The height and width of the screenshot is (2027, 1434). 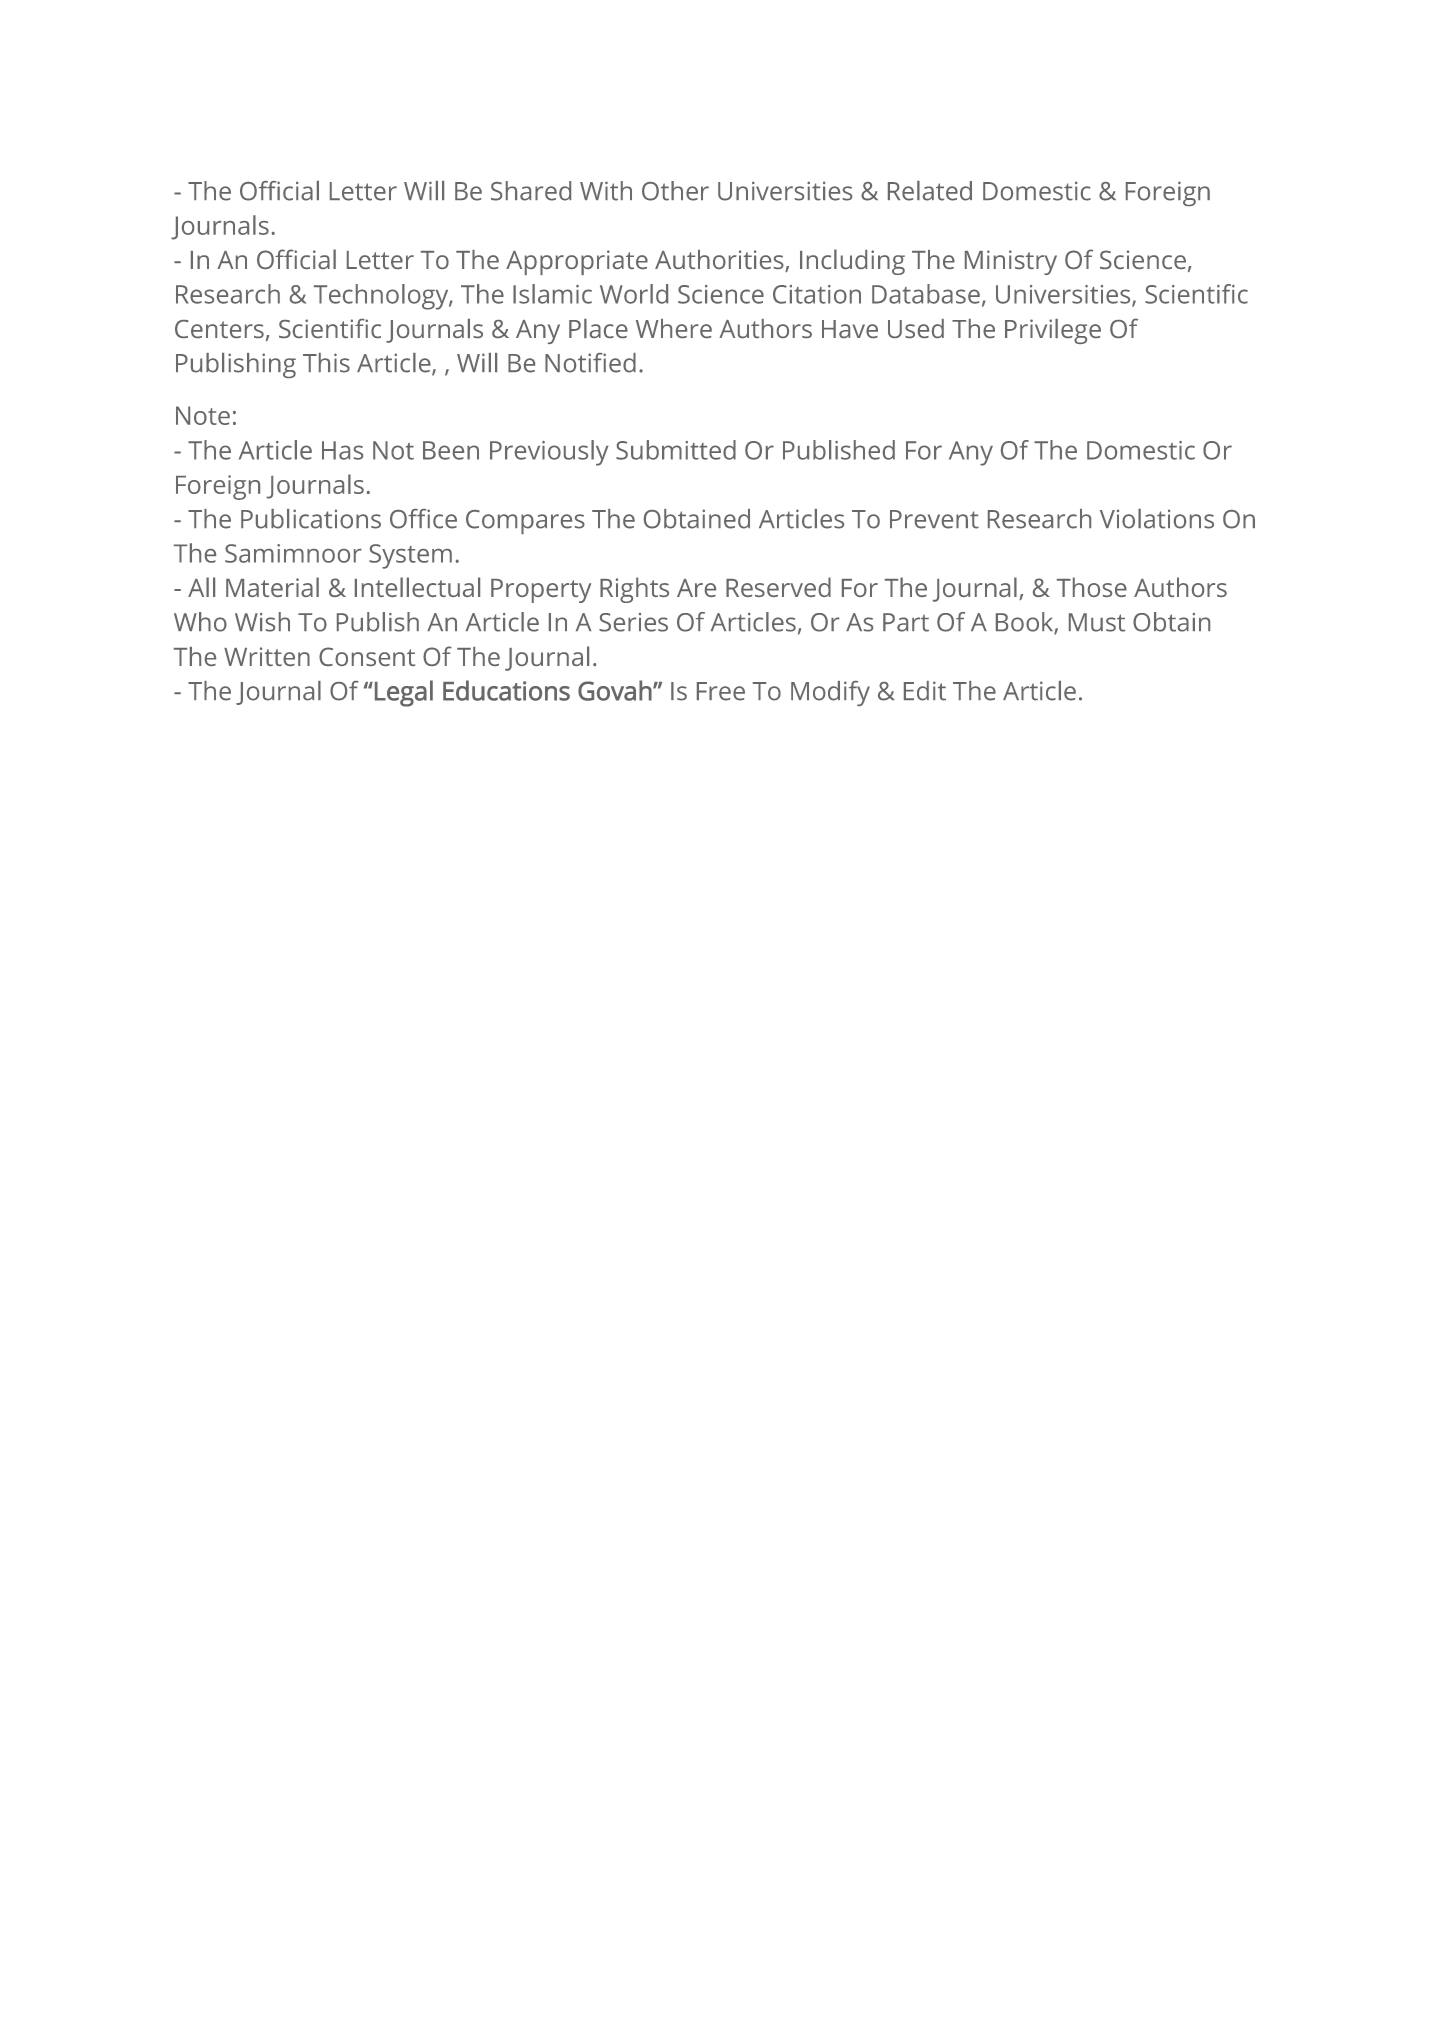 What do you see at coordinates (342, 450) in the screenshot?
I see `Has` at bounding box center [342, 450].
